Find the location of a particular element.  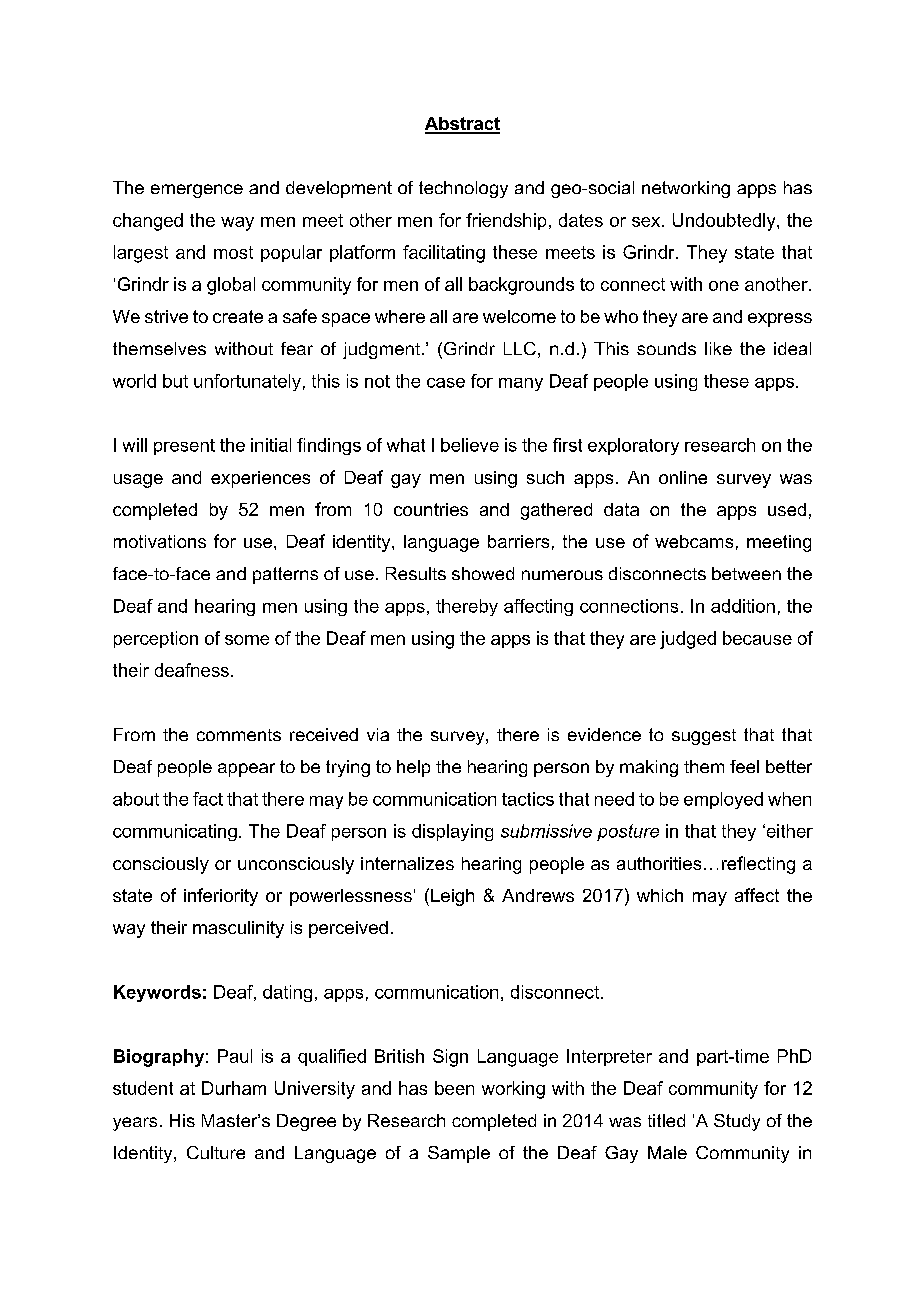

emergence is located at coordinates (197, 191).
